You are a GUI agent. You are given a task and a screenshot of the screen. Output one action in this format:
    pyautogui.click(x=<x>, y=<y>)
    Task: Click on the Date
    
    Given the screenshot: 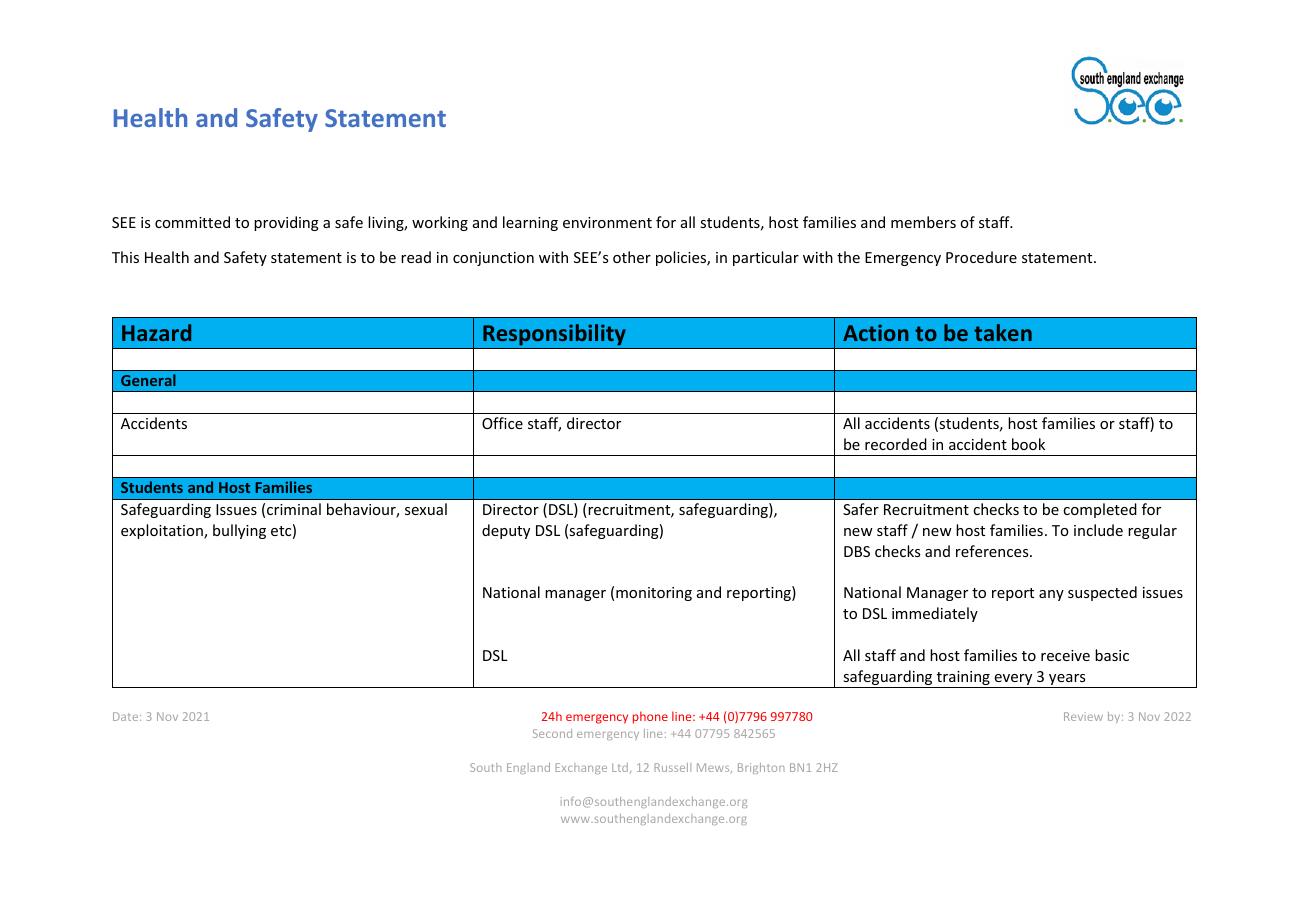 What is the action you would take?
    pyautogui.click(x=127, y=716)
